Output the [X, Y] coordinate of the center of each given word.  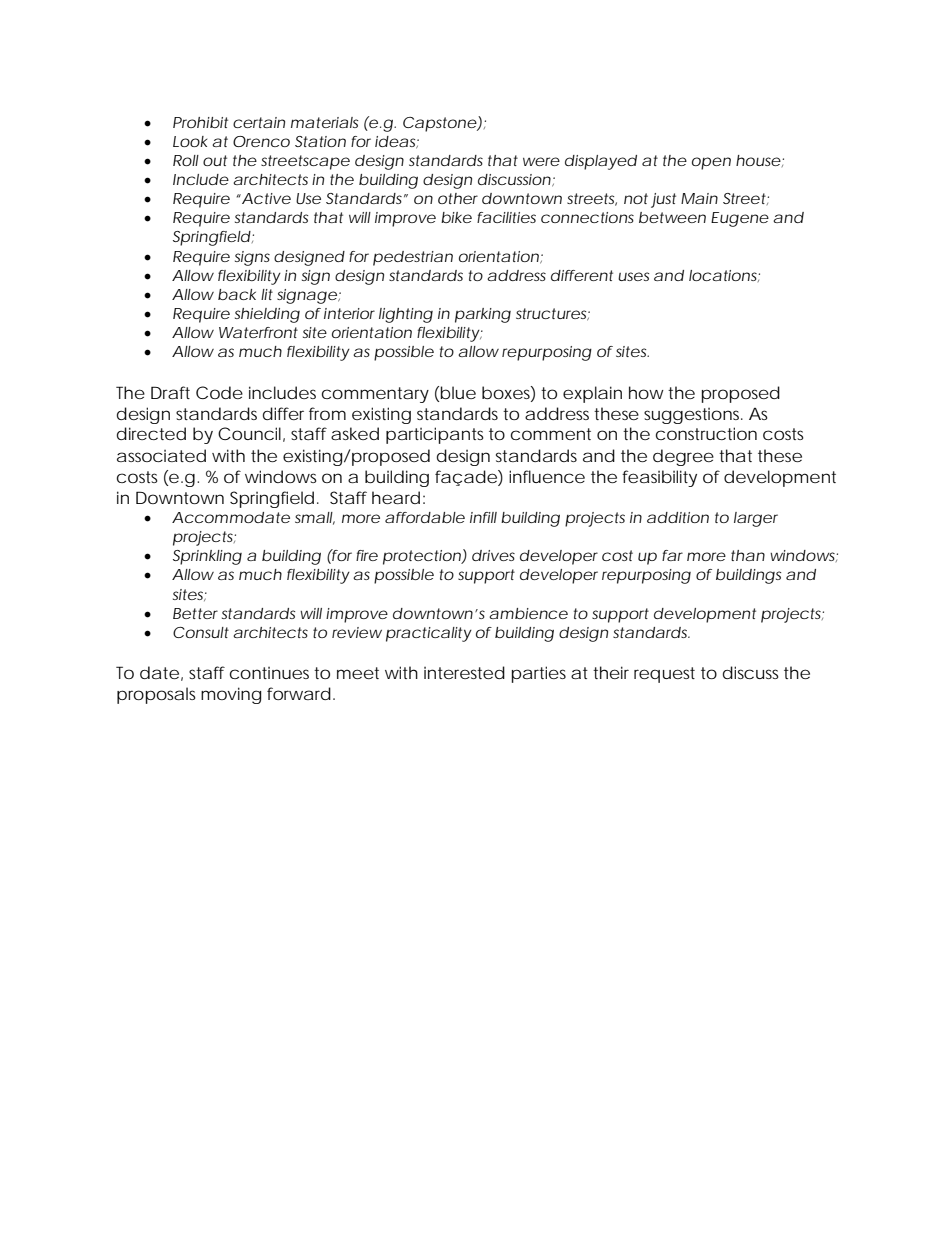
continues [269, 673]
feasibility [659, 478]
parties [538, 674]
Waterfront [258, 332]
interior [349, 313]
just [663, 200]
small [314, 517]
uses [633, 276]
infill [483, 517]
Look [190, 141]
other [458, 198]
